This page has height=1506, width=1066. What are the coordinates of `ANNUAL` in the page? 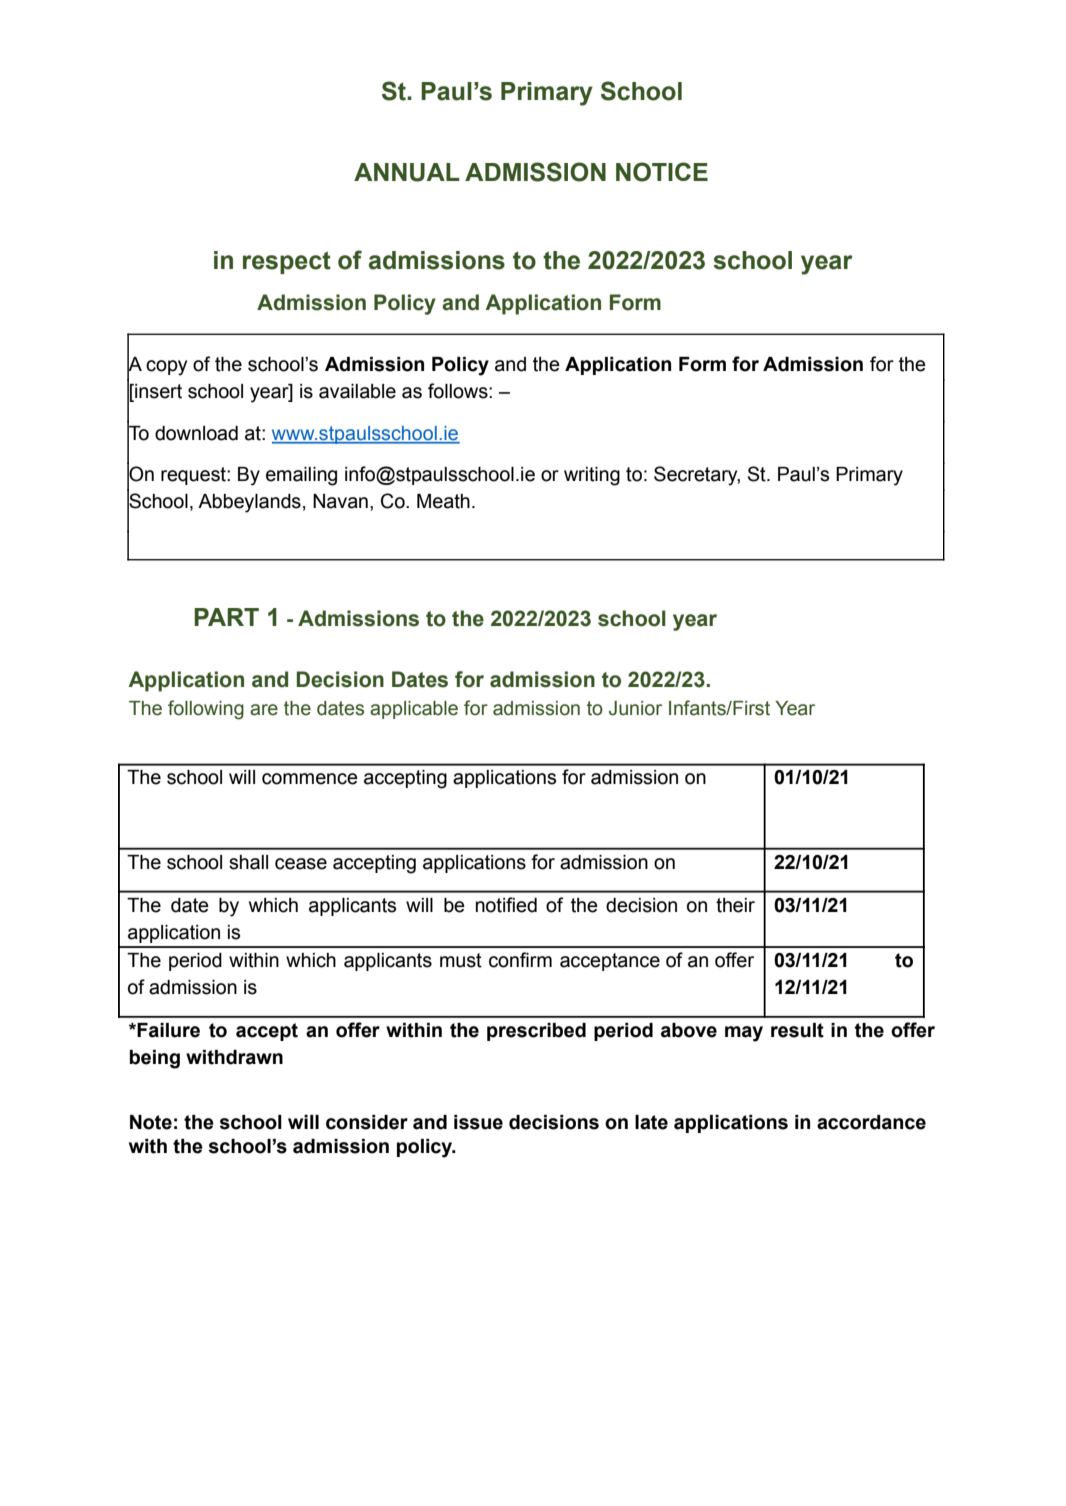 It's located at (407, 172).
